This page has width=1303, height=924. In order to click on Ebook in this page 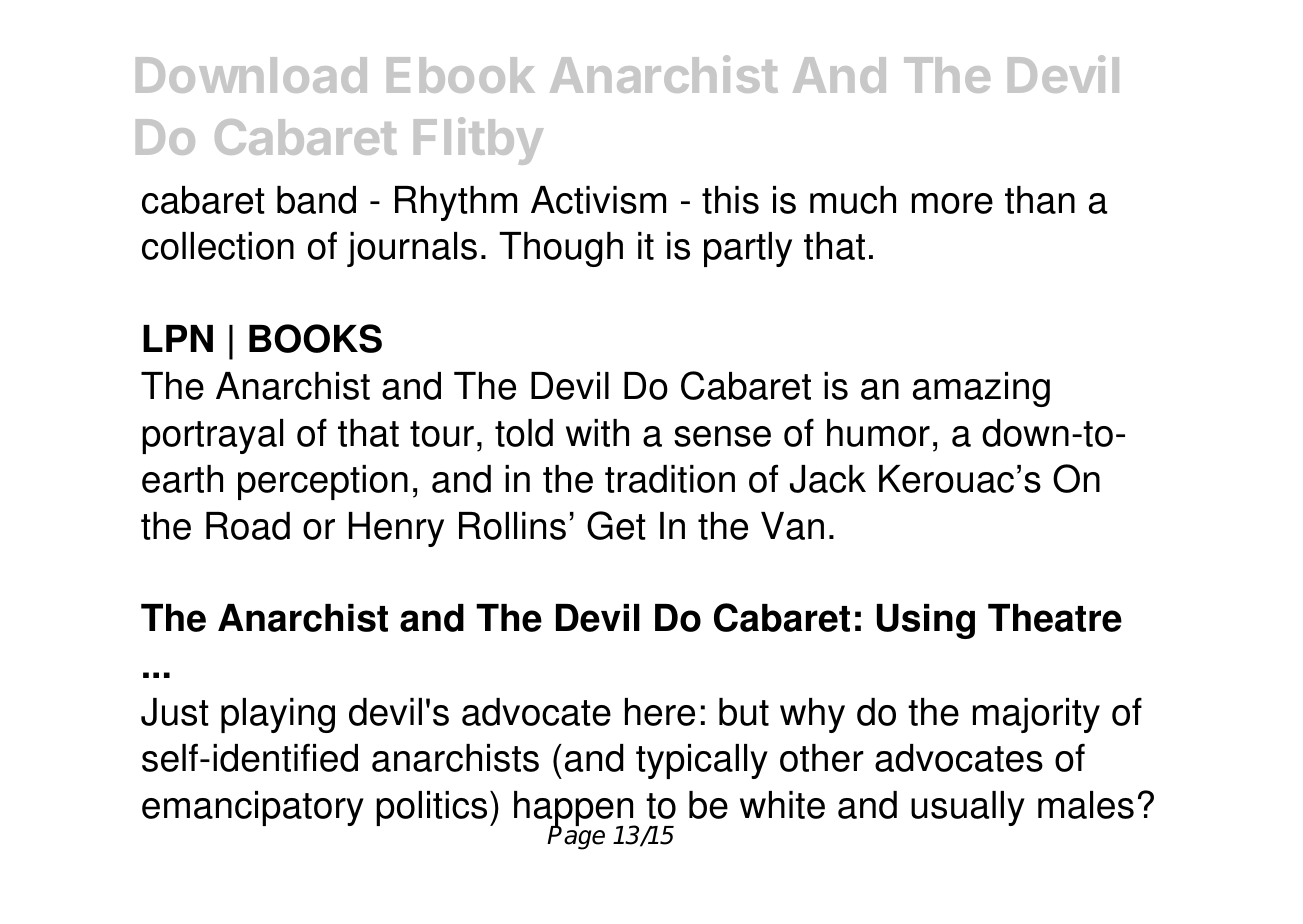, I will do `click(461, 75)`.
